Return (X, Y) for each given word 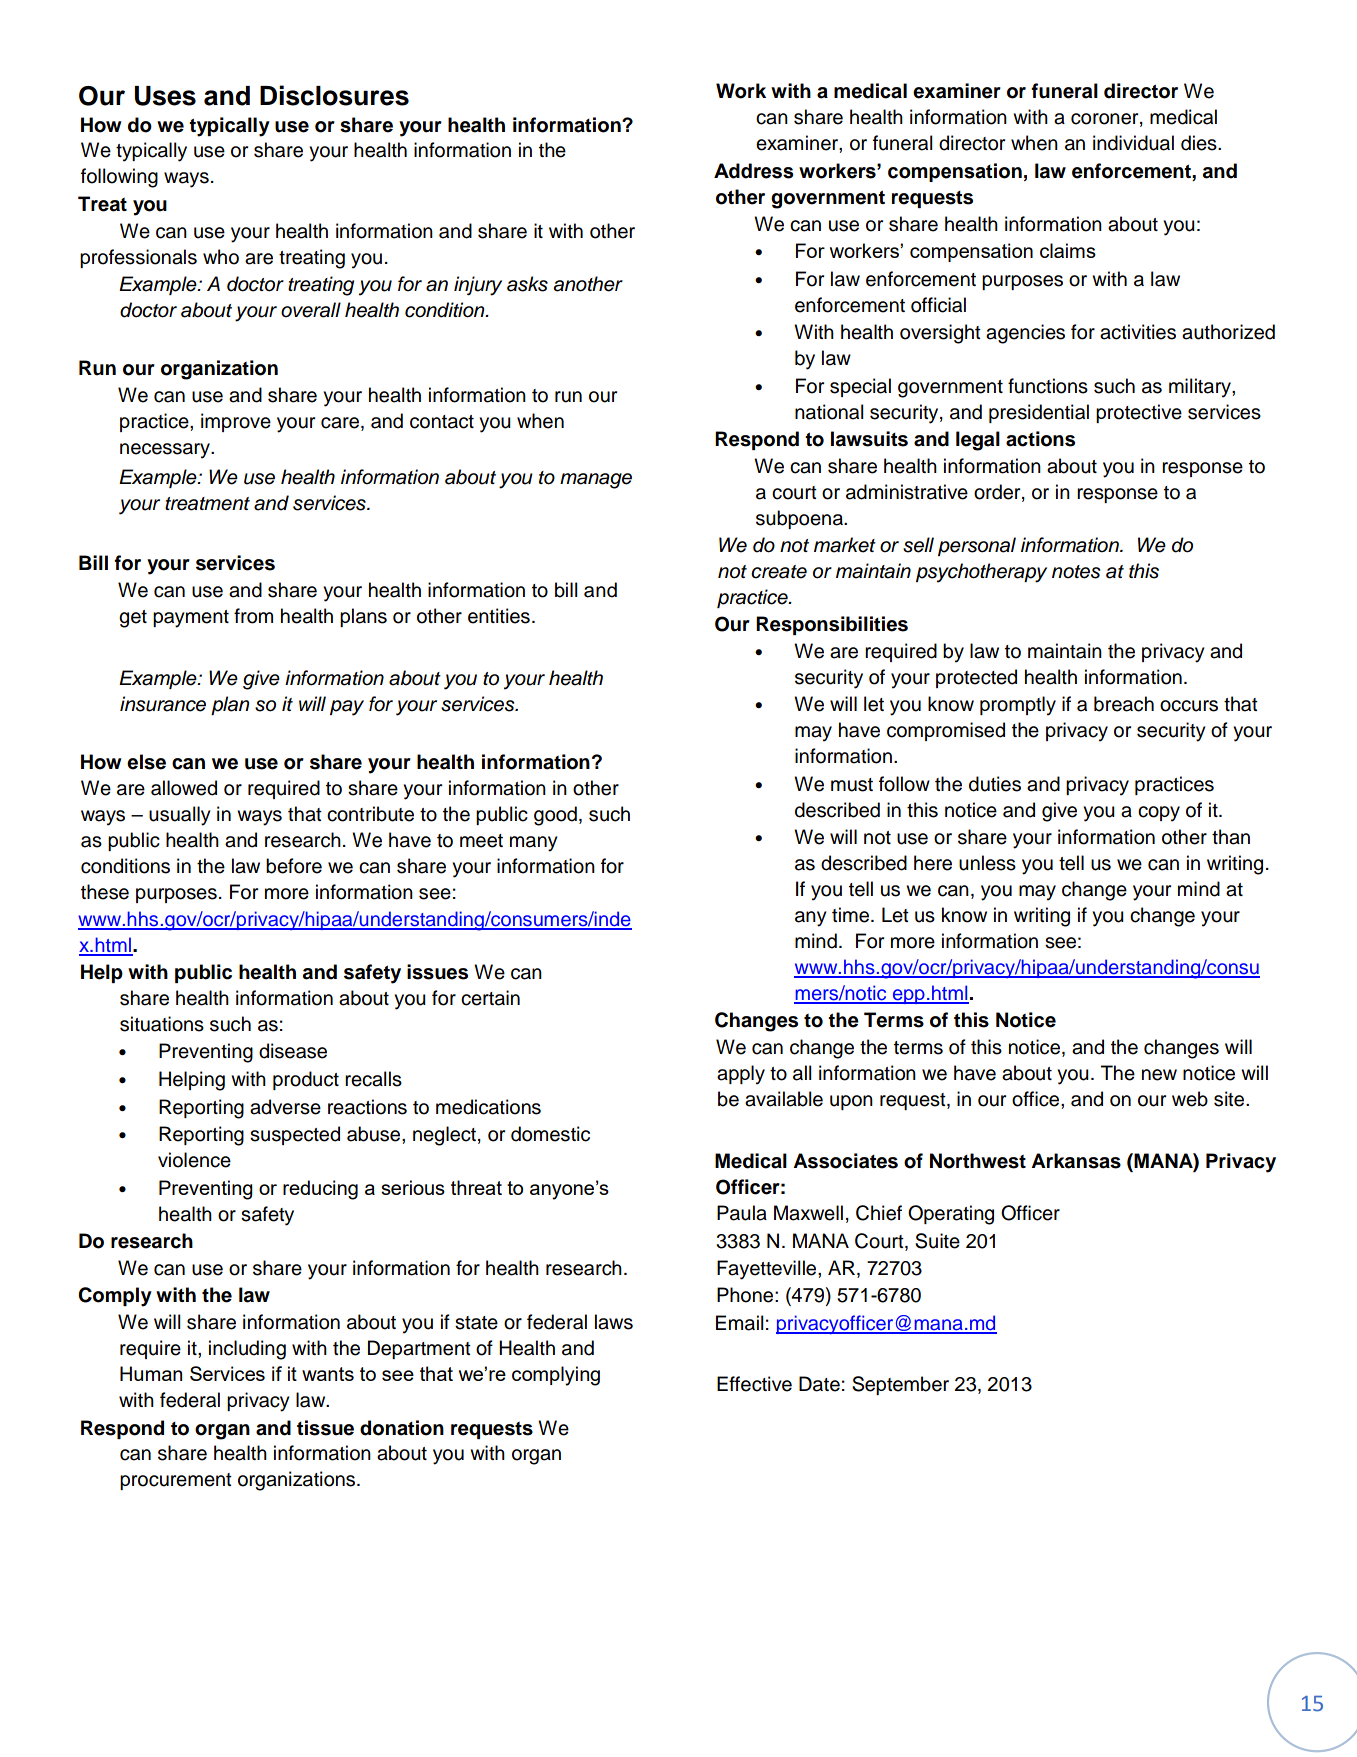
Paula (742, 1213)
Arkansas (1076, 1161)
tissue (325, 1428)
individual (1133, 143)
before (294, 866)
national (829, 412)
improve (236, 422)
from (253, 616)
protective (1139, 413)
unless (987, 863)
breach (1124, 704)
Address (754, 171)
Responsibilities (832, 625)
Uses (165, 96)
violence (194, 1160)
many (534, 844)
